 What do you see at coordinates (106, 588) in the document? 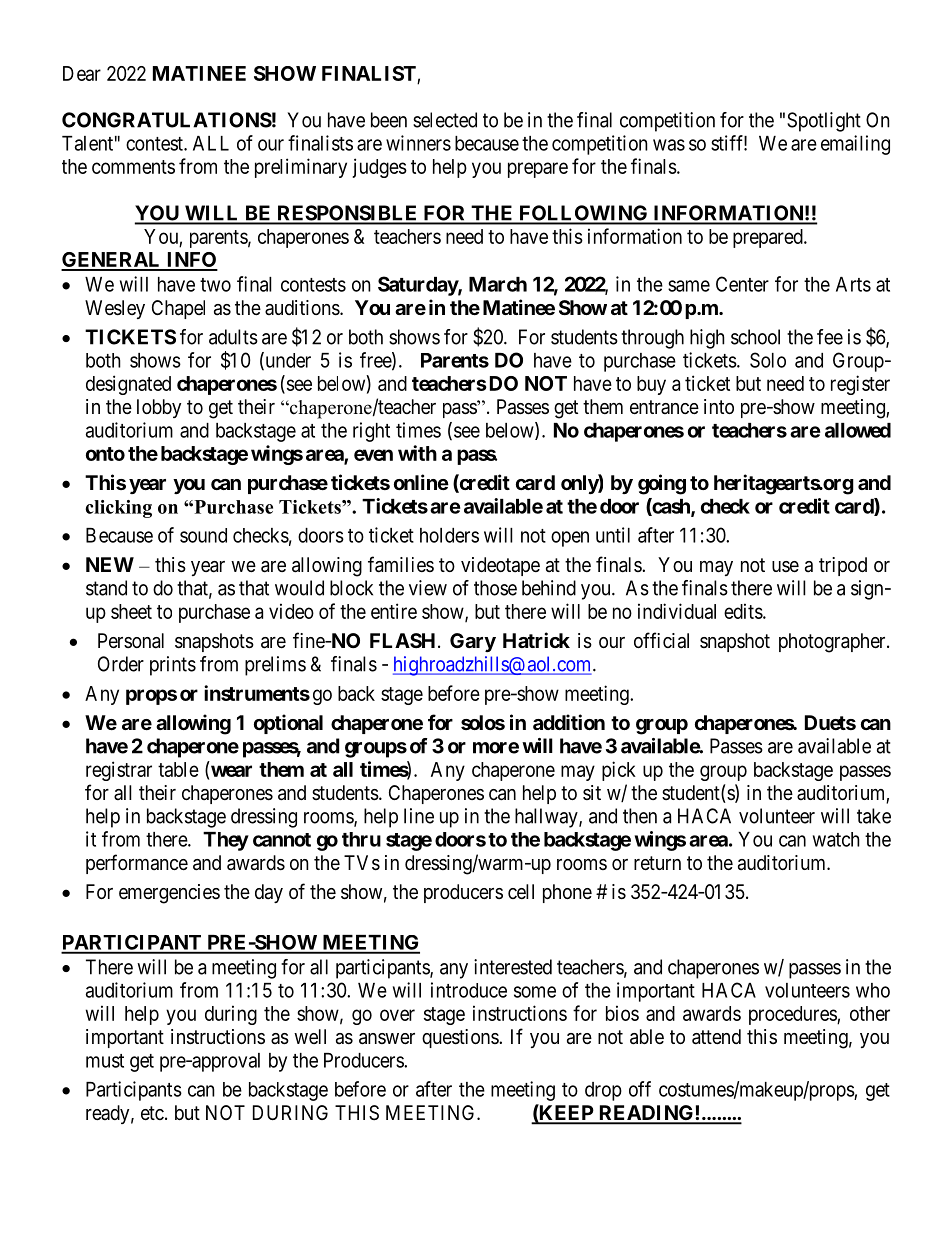
I see `stand` at bounding box center [106, 588].
